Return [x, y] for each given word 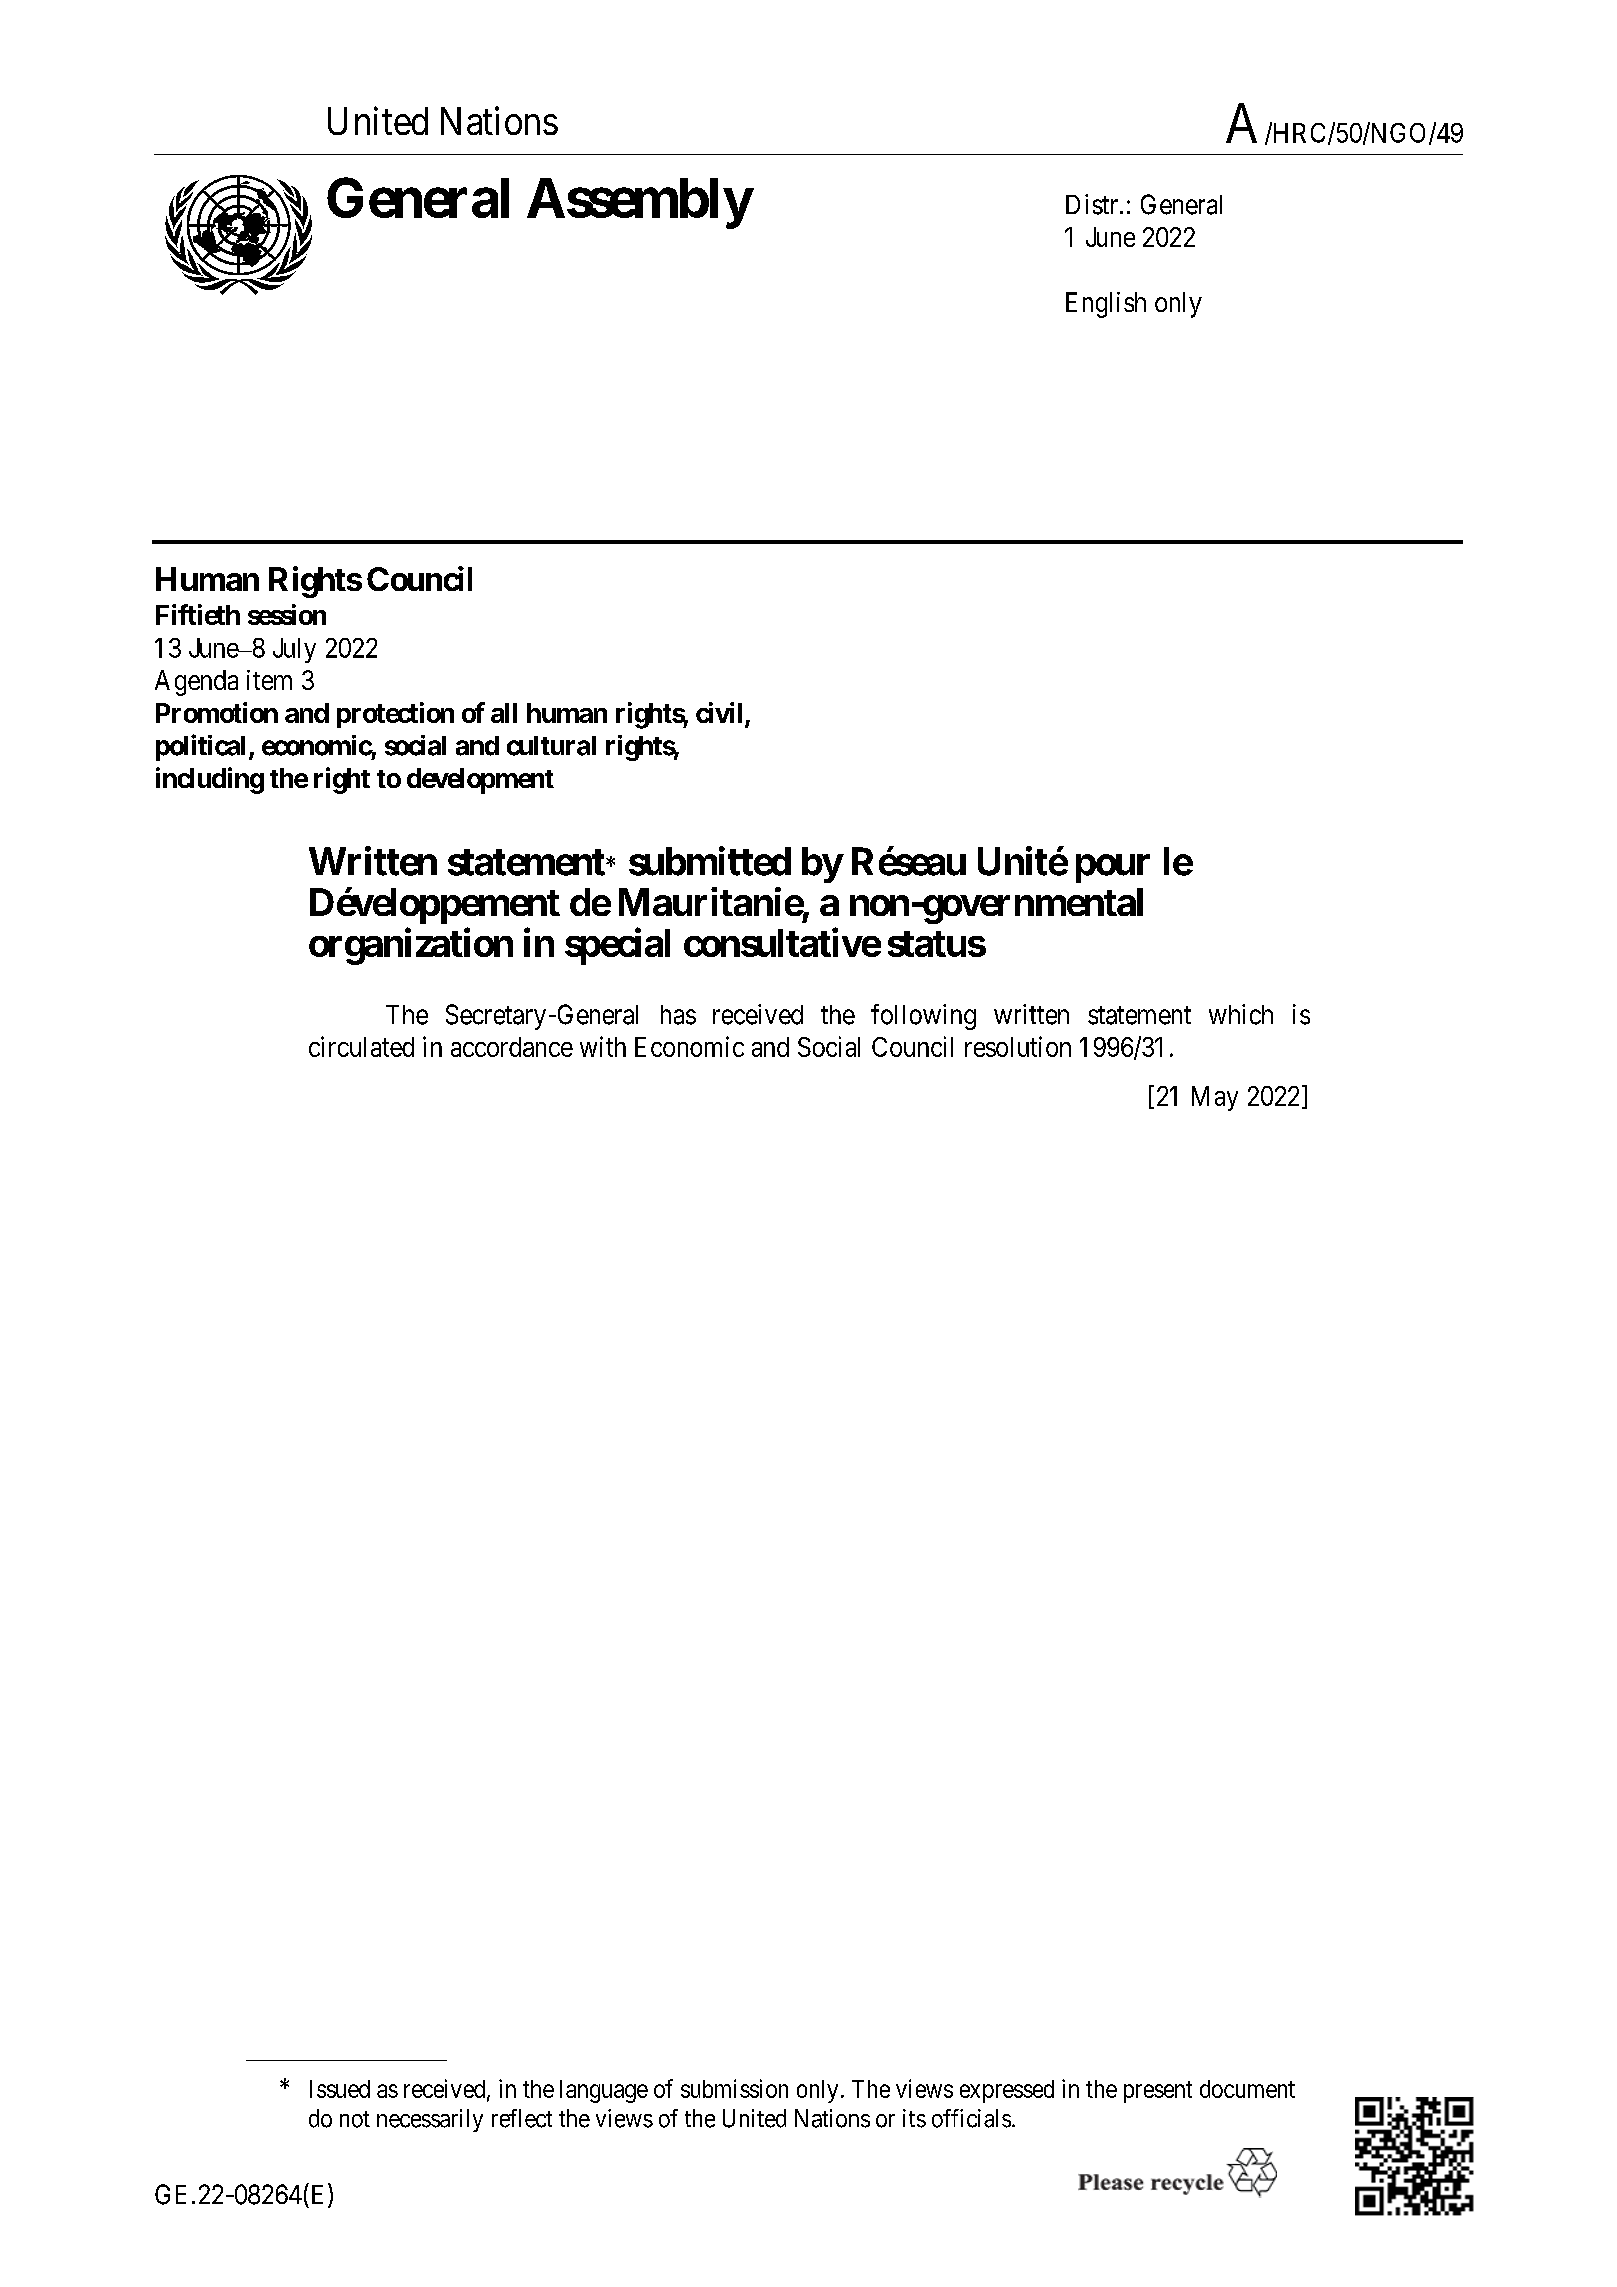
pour [1113, 869]
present [1158, 2092]
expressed [1007, 2091]
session [287, 614]
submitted [710, 861]
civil [719, 712]
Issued [340, 2089]
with [603, 1046]
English [1106, 305]
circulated [361, 1046]
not [355, 2119]
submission [734, 2088]
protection [395, 715]
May [1215, 1098]
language [604, 2091]
